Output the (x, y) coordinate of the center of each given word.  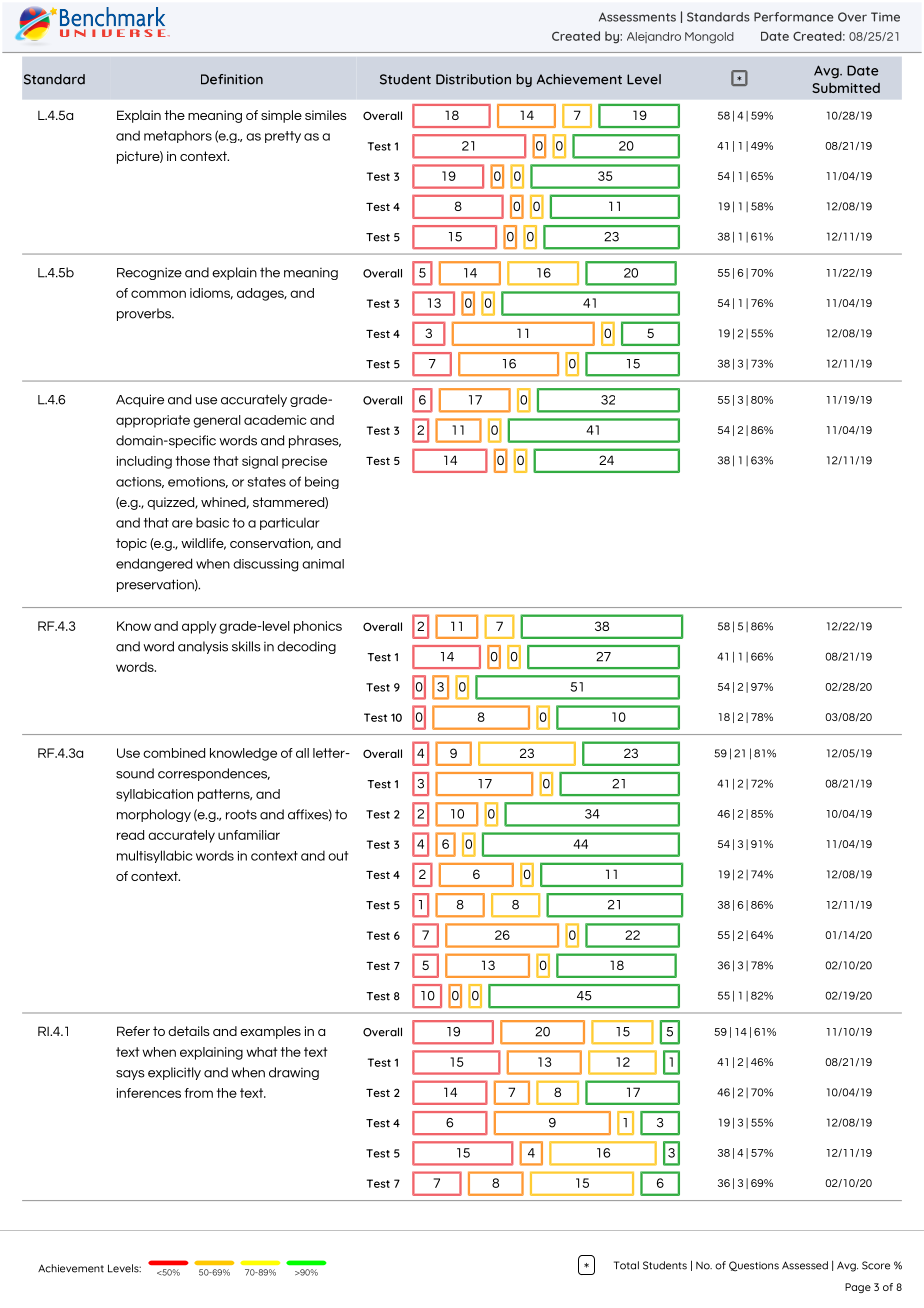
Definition (232, 79)
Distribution (473, 79)
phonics (318, 627)
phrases (315, 441)
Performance (794, 17)
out (338, 856)
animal (323, 564)
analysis (203, 647)
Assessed (805, 1265)
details (188, 1031)
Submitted (846, 88)
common (158, 294)
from (198, 1093)
